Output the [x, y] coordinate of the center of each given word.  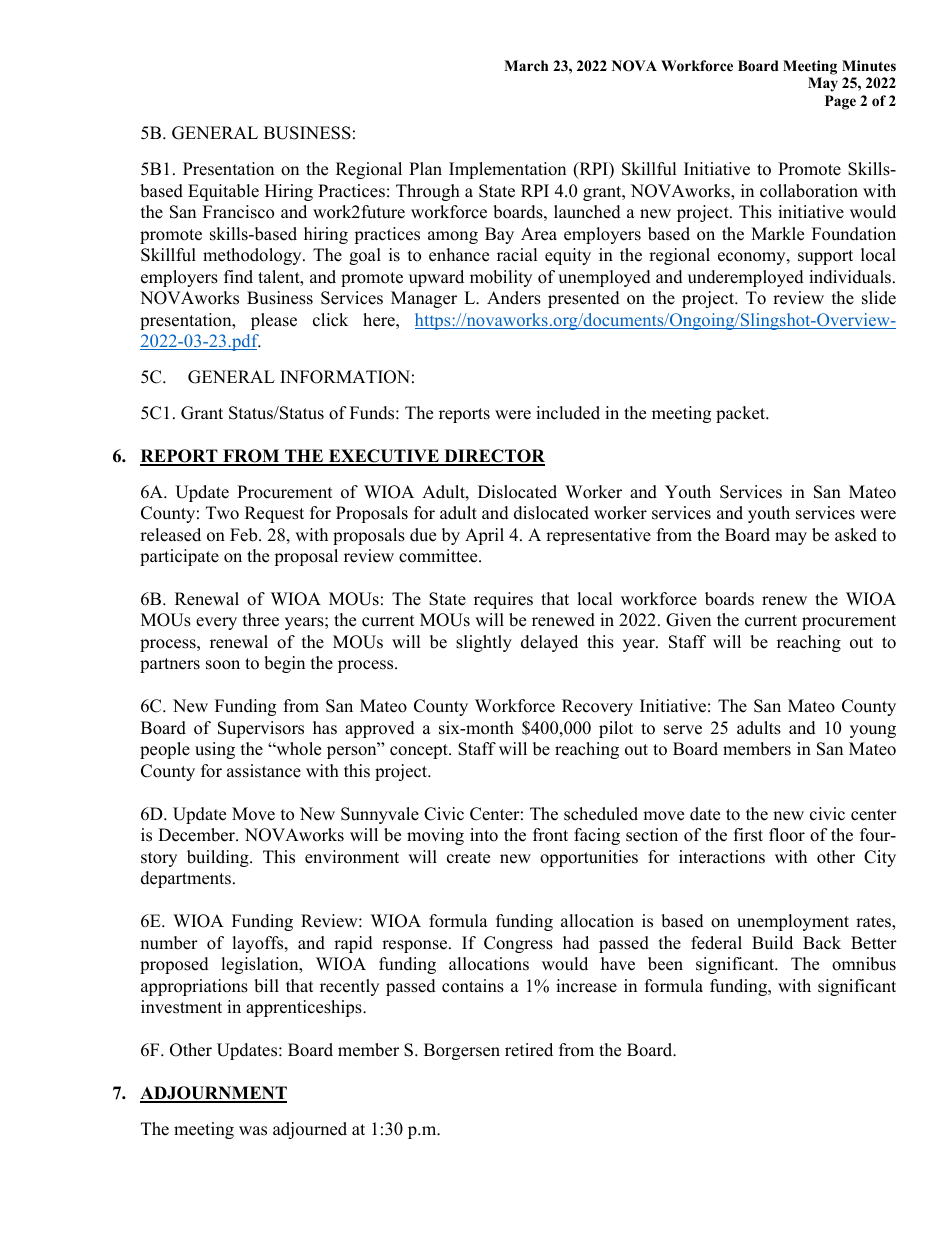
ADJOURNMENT [213, 1094]
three [261, 620]
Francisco [238, 212]
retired [529, 1050]
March [526, 65]
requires [503, 600]
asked [856, 535]
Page [840, 102]
